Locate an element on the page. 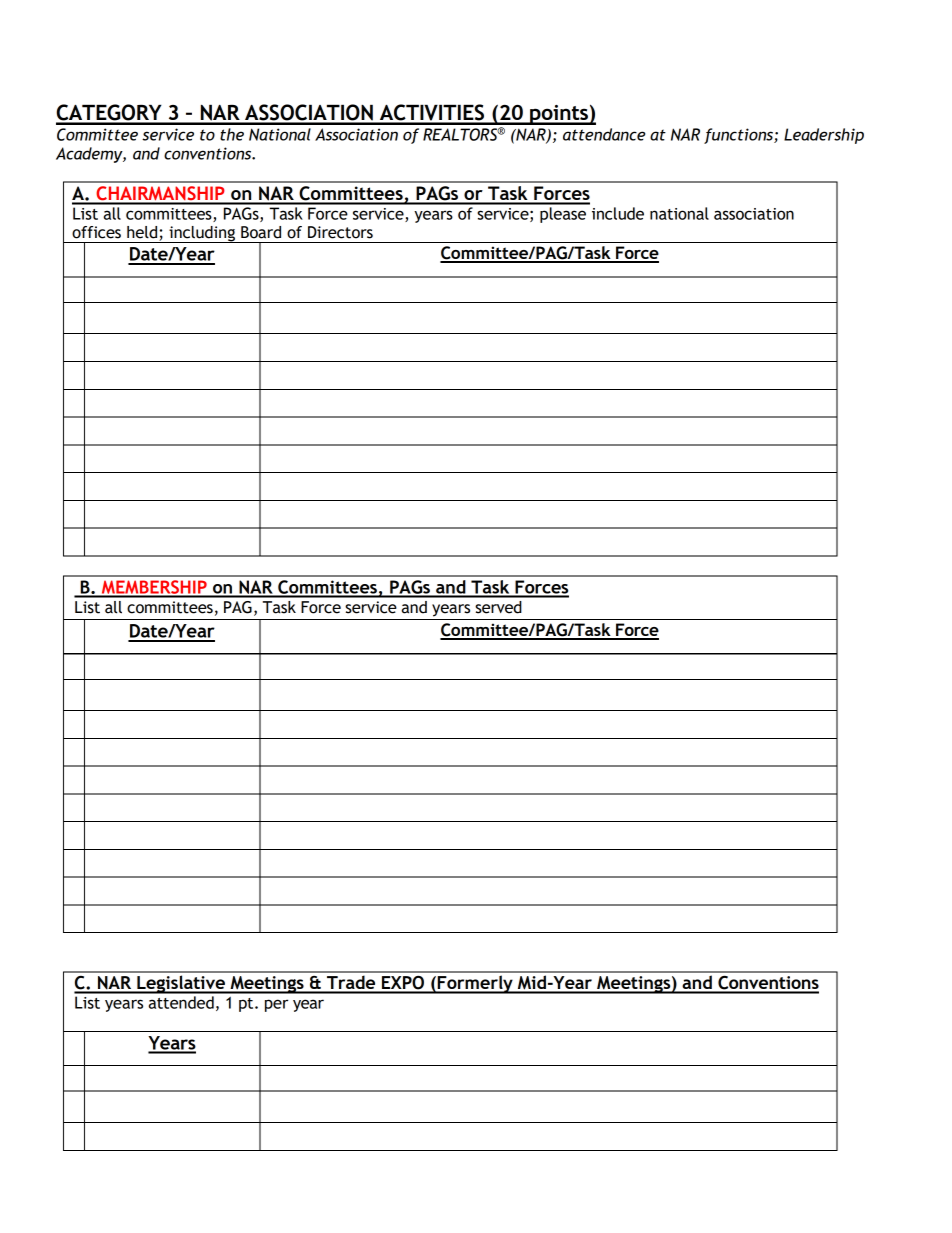 This image has height=1233, width=952. points is located at coordinates (559, 115).
